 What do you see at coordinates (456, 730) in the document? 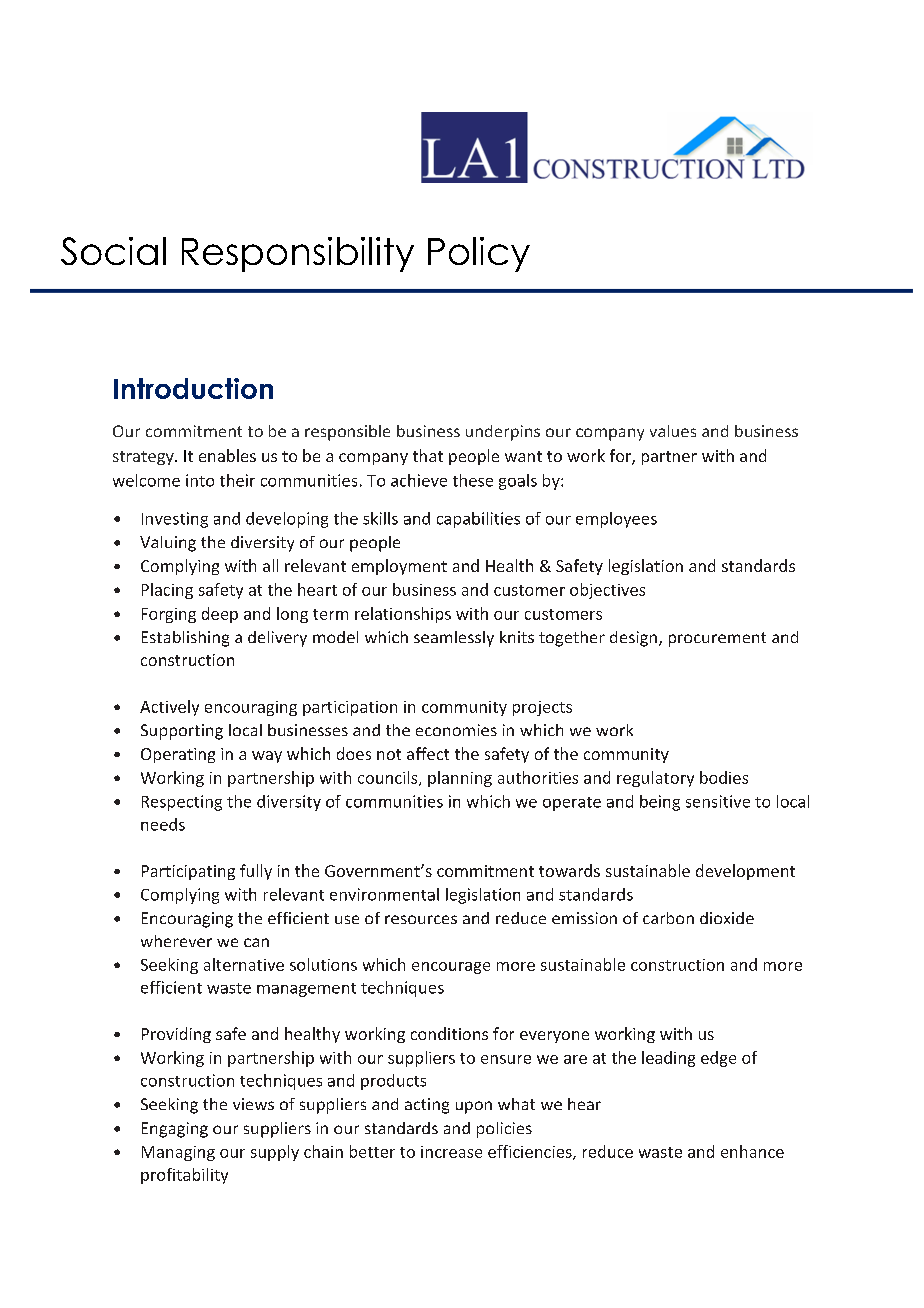
I see `economies` at bounding box center [456, 730].
